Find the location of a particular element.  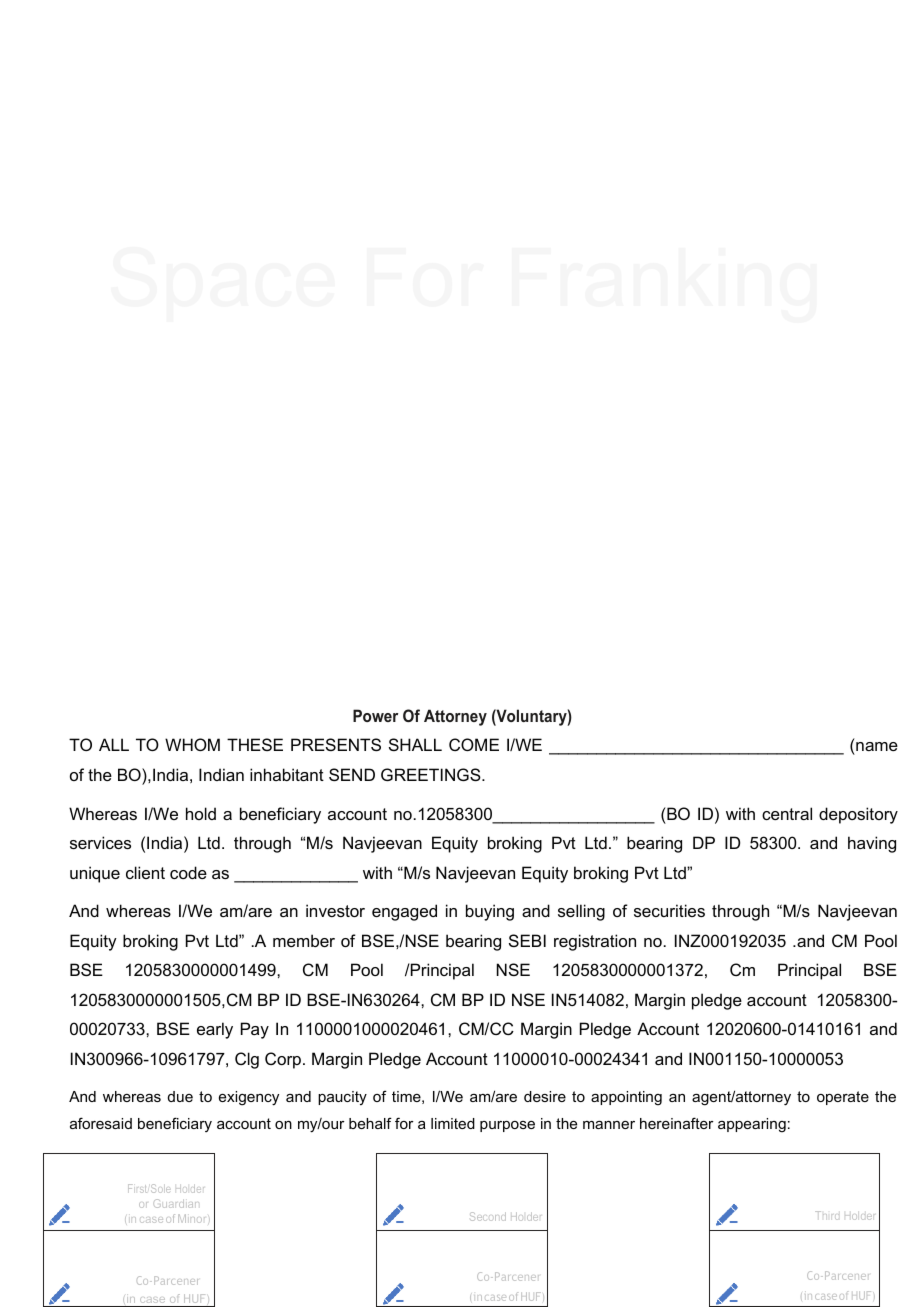

Third is located at coordinates (827, 1215).
